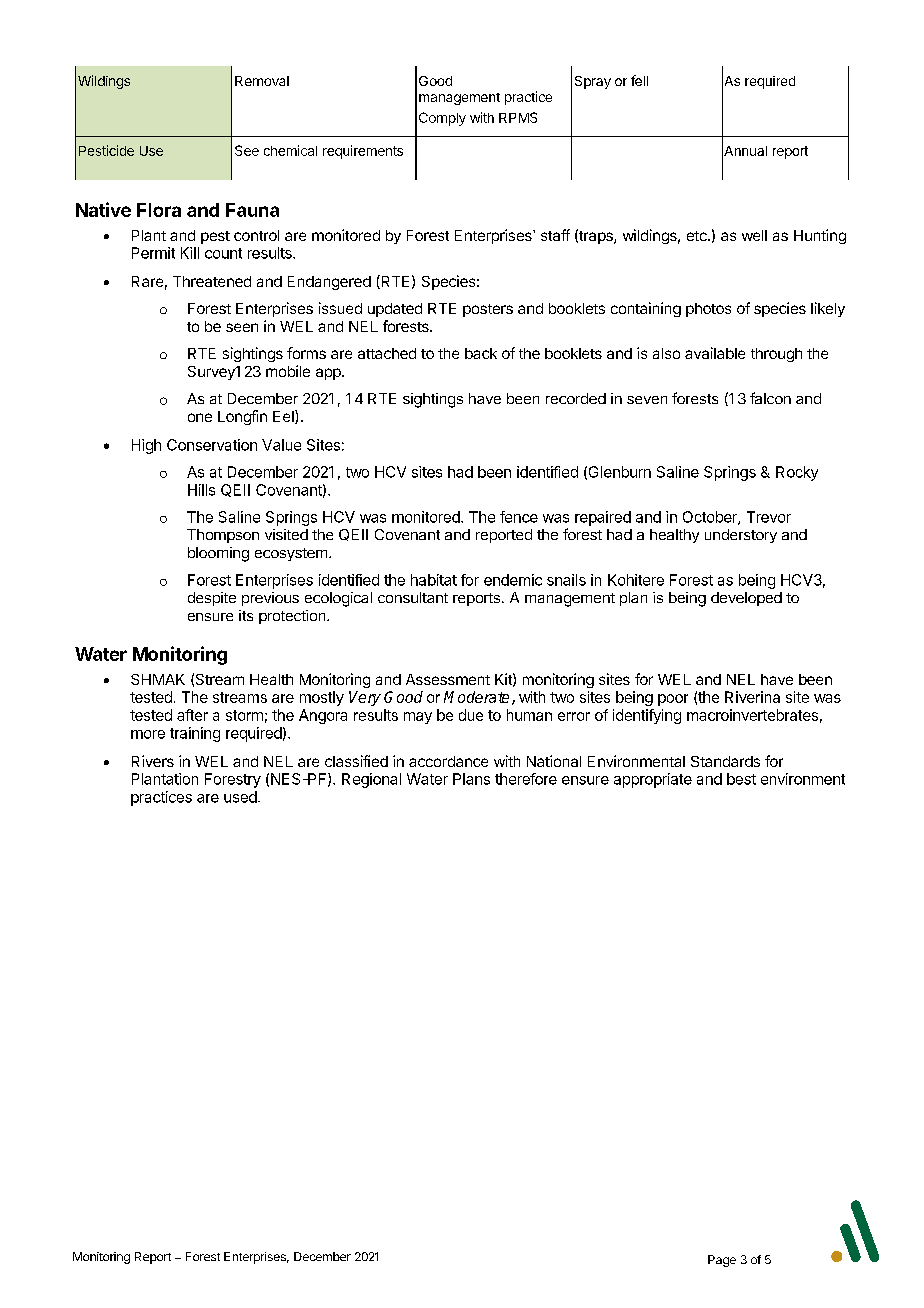 The width and height of the page is (924, 1308). I want to click on macroinvertebrates, so click(752, 715).
